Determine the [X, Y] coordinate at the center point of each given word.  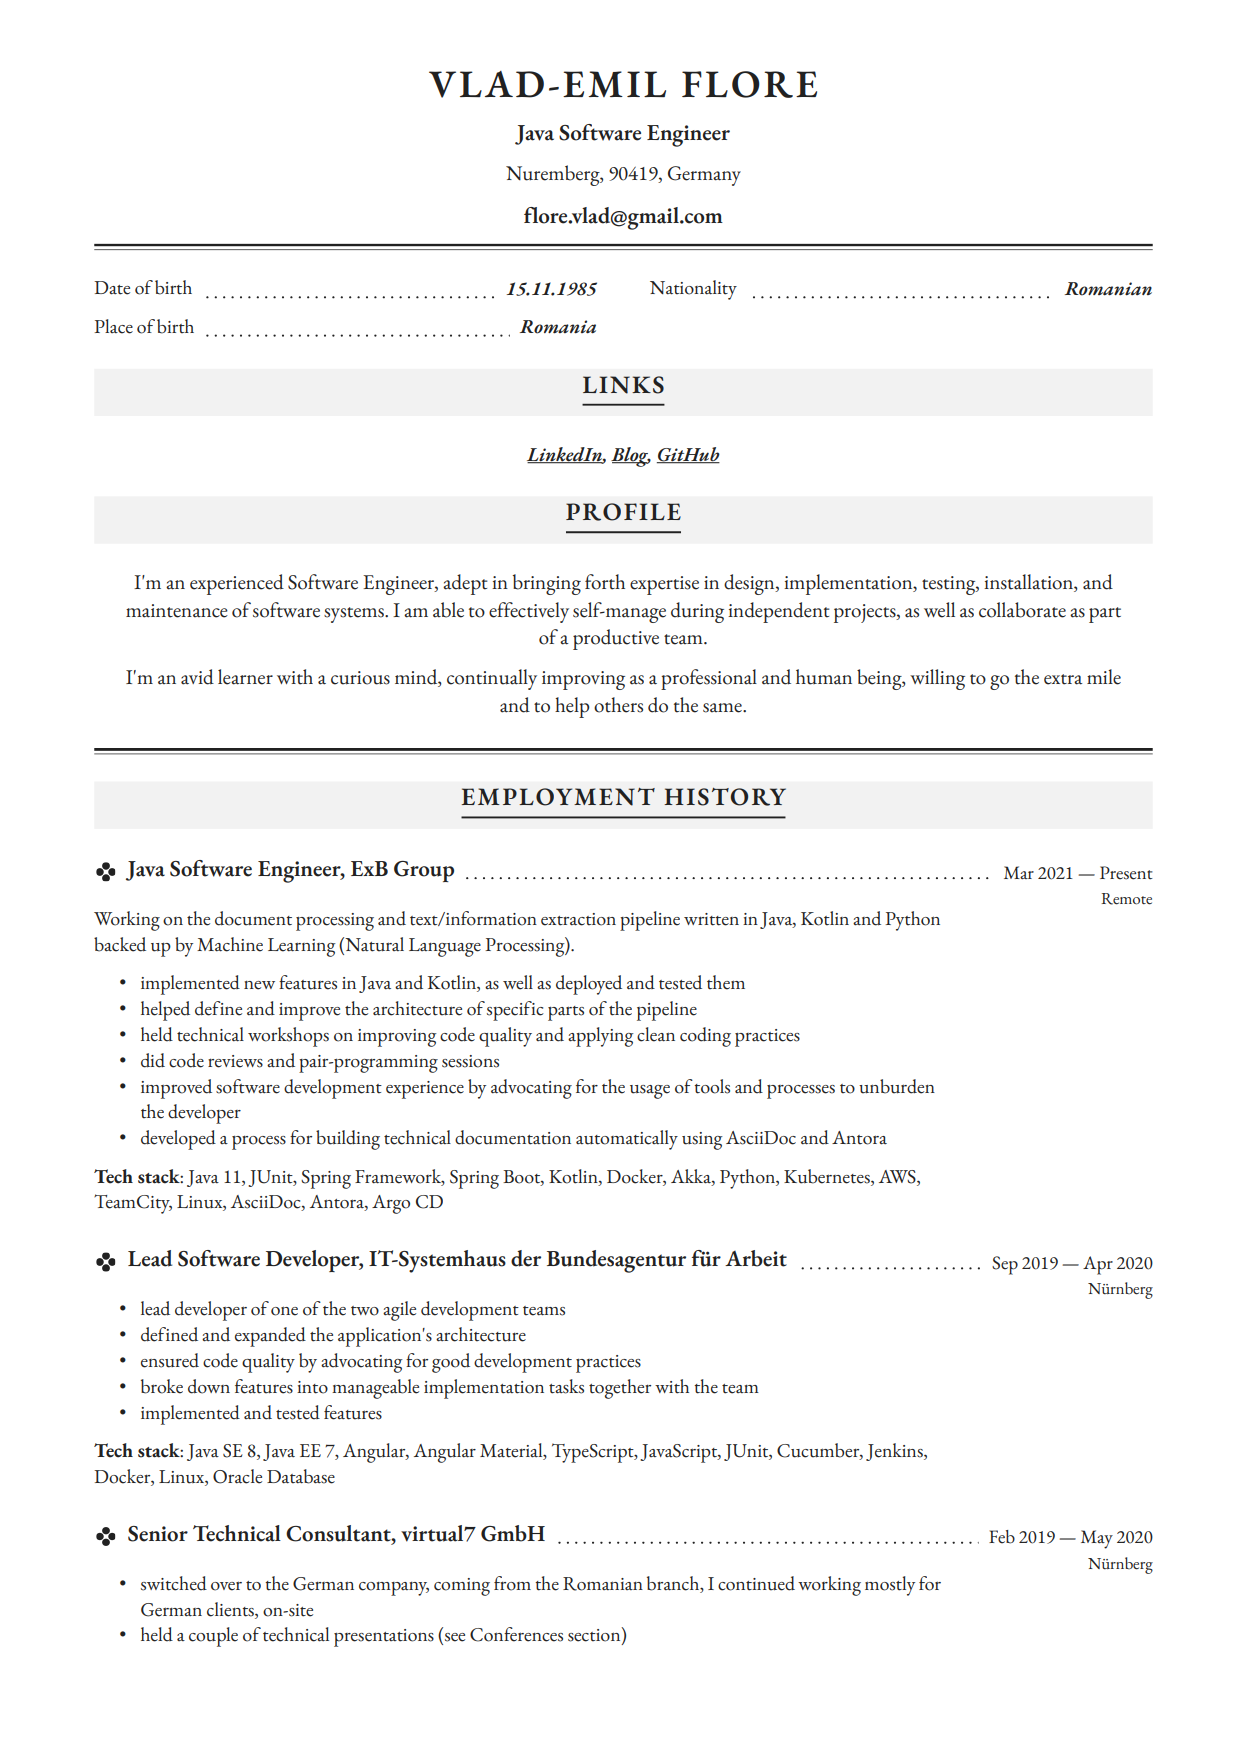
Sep [1005, 1265]
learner [245, 677]
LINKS [623, 385]
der [526, 1258]
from [512, 1583]
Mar [1019, 872]
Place [113, 326]
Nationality [693, 290]
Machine [230, 944]
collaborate [1022, 610]
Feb [1002, 1537]
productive [616, 639]
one [284, 1311]
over [226, 1586]
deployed [589, 985]
